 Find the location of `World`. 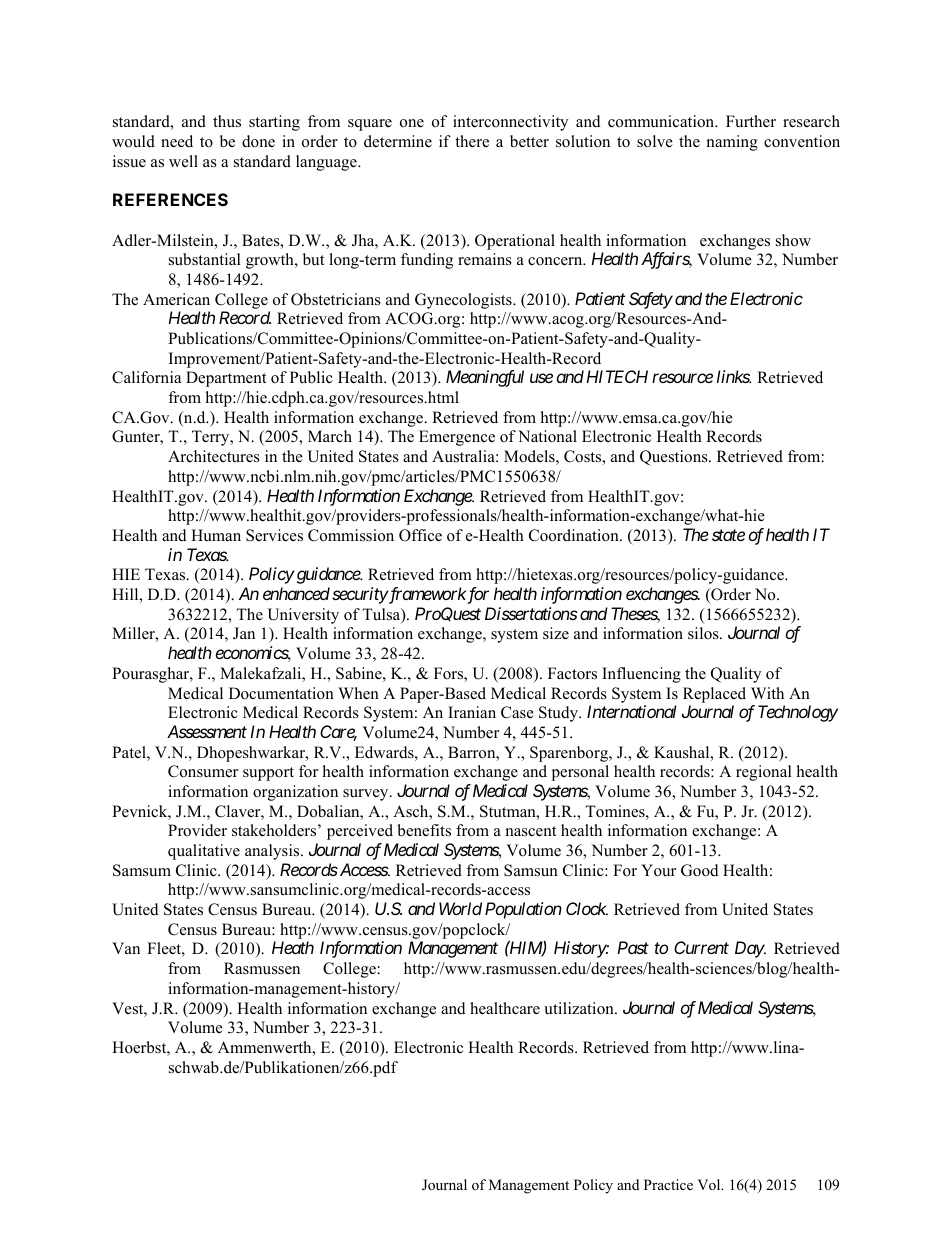

World is located at coordinates (460, 908).
